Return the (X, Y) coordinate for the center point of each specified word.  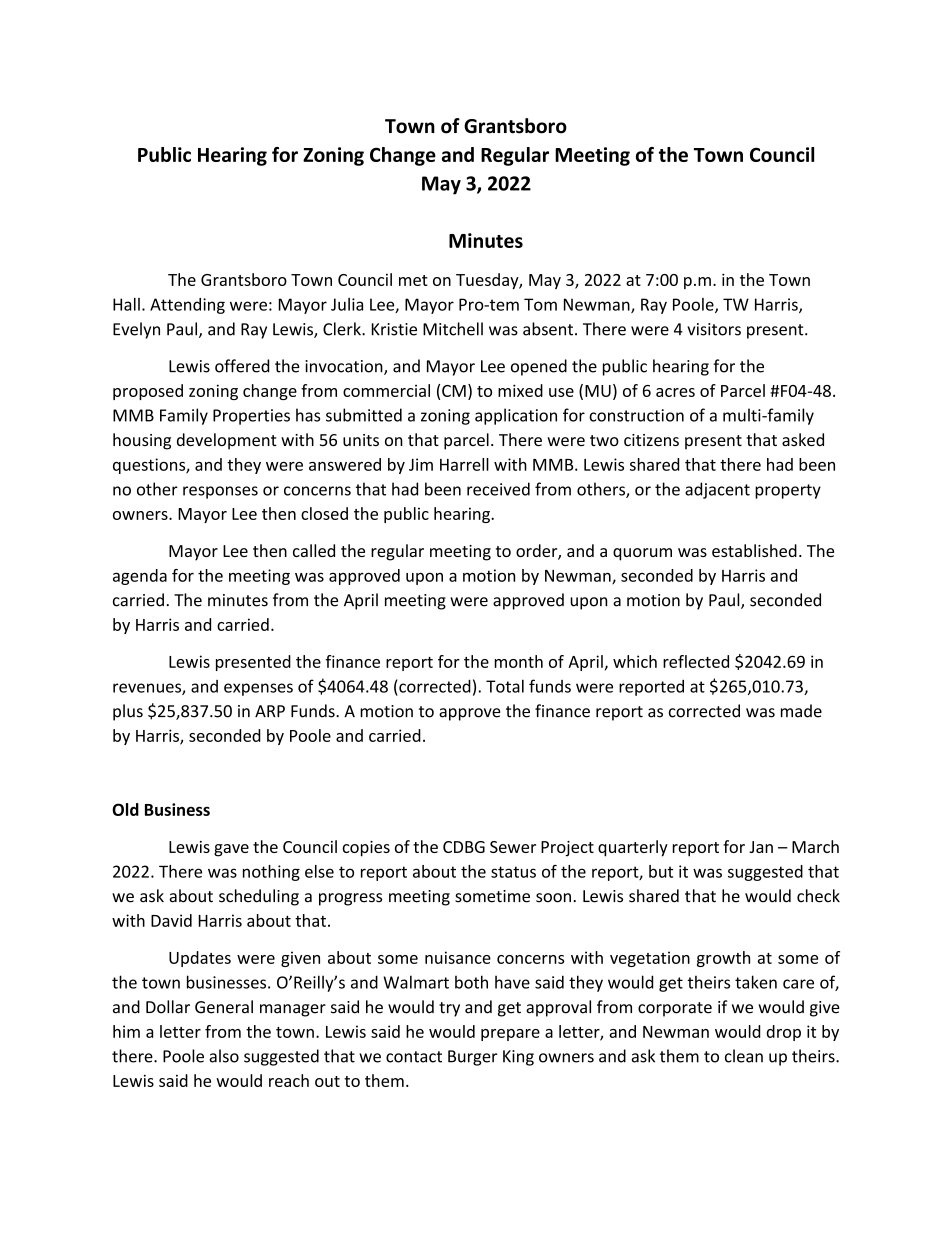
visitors (714, 329)
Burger (472, 1058)
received (498, 489)
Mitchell (453, 329)
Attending (187, 306)
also (224, 1056)
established (754, 550)
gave (231, 850)
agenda (140, 577)
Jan (761, 847)
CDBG (464, 847)
